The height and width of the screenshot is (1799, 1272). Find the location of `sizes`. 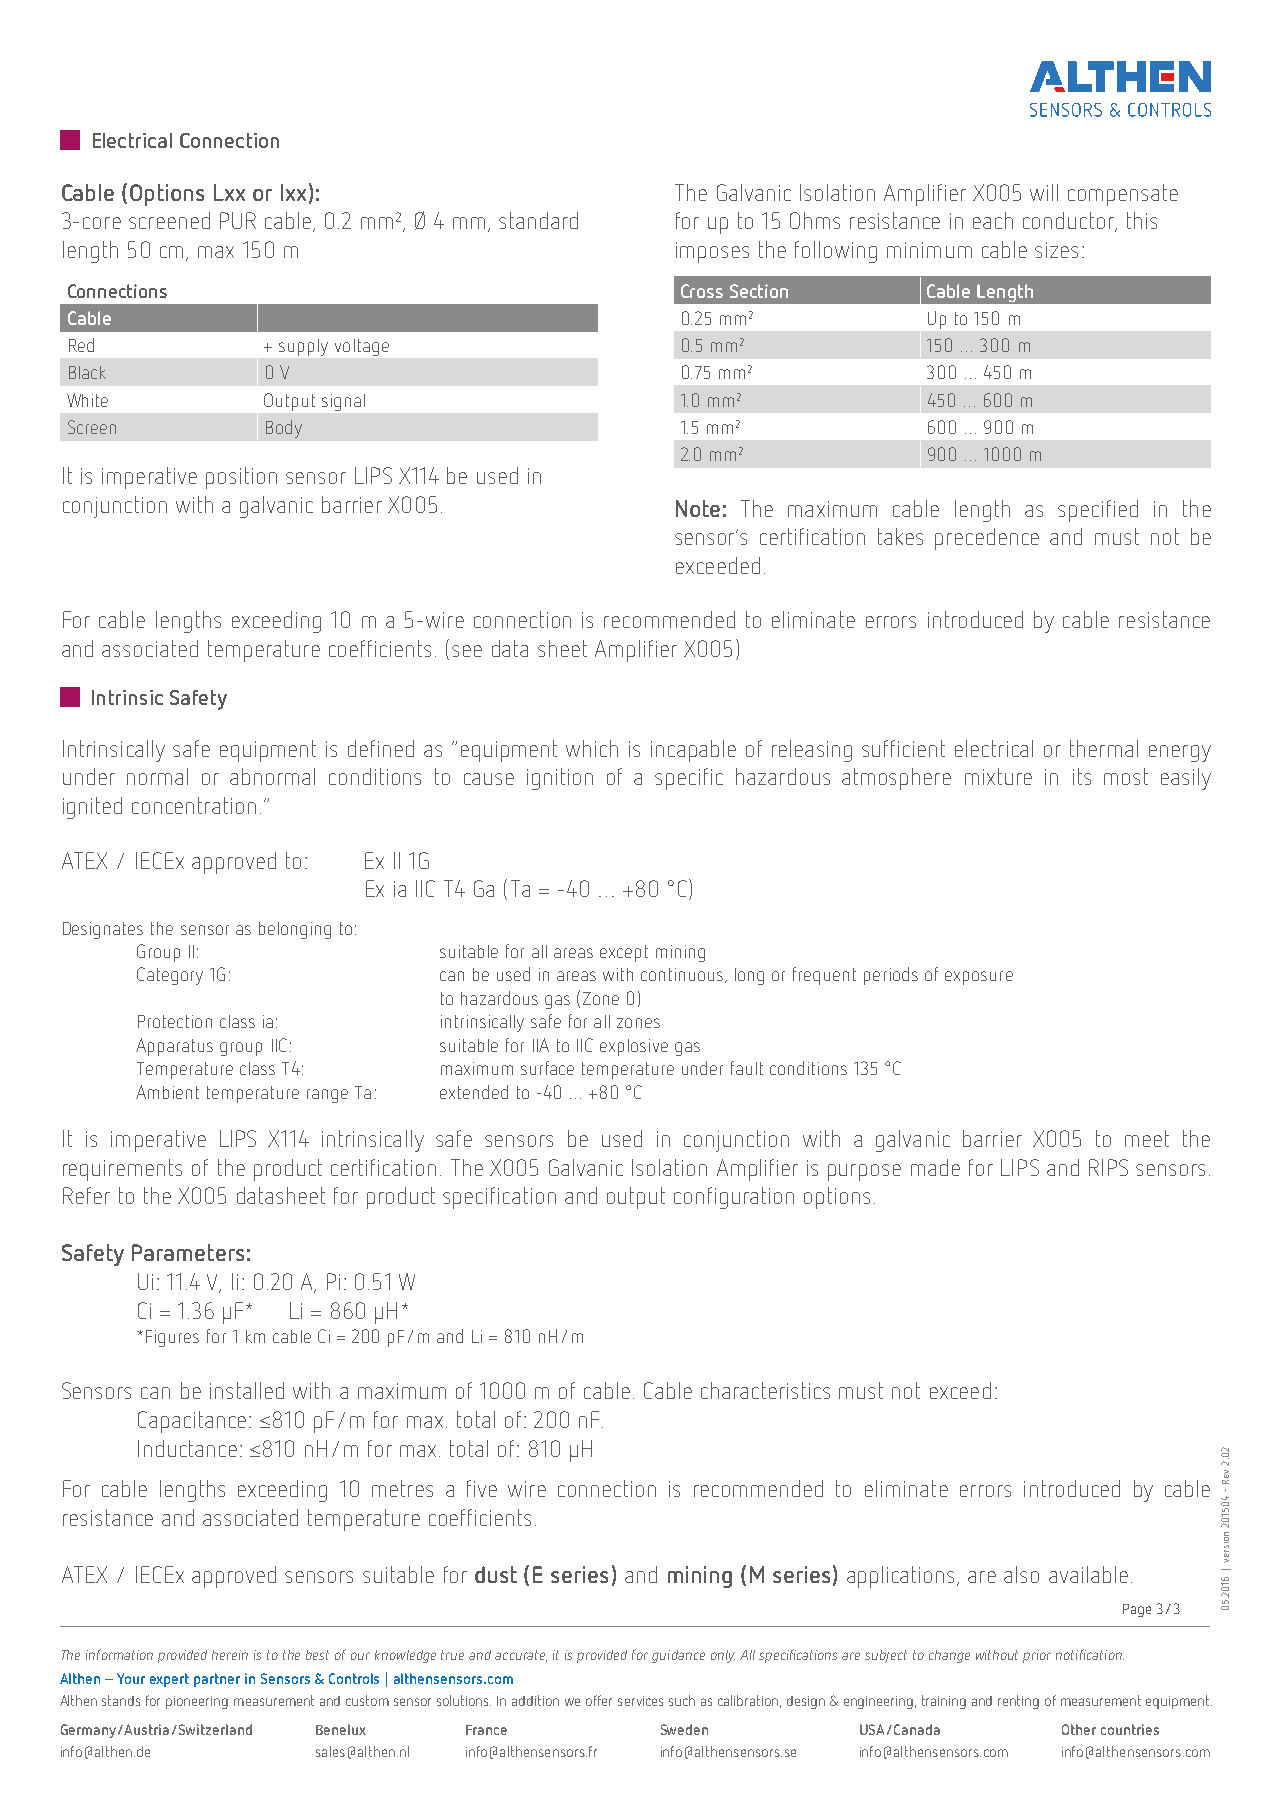

sizes is located at coordinates (1056, 250).
